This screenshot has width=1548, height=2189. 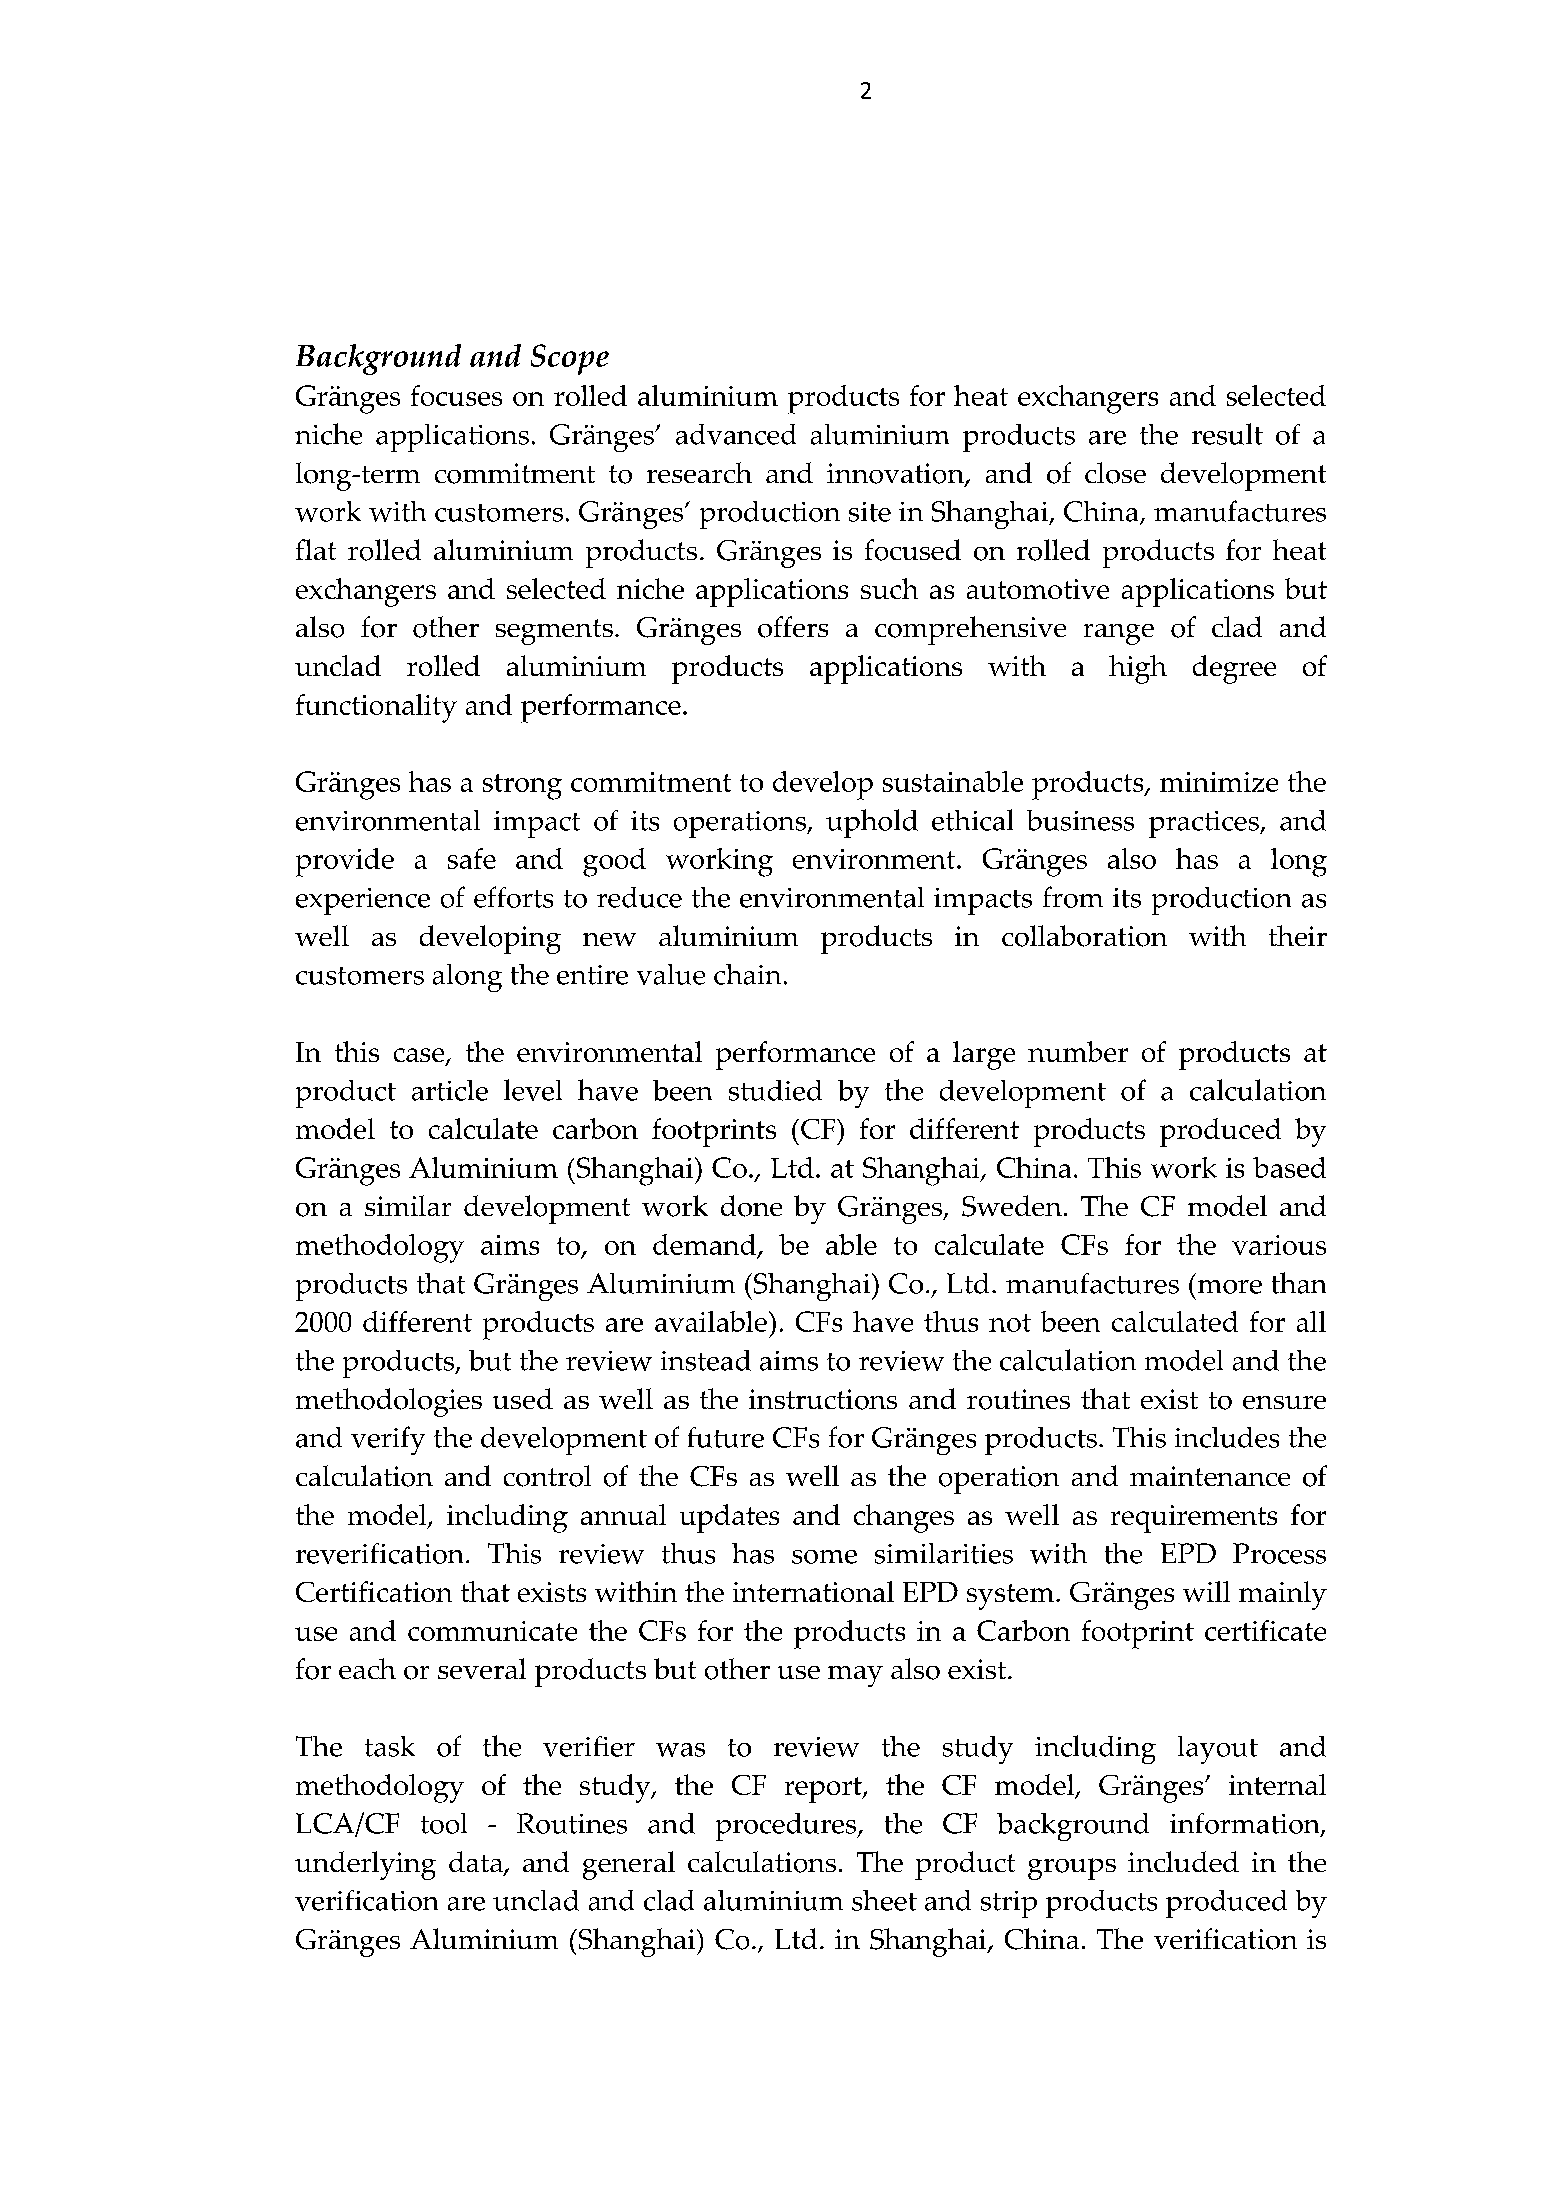 What do you see at coordinates (450, 1090) in the screenshot?
I see `article` at bounding box center [450, 1090].
